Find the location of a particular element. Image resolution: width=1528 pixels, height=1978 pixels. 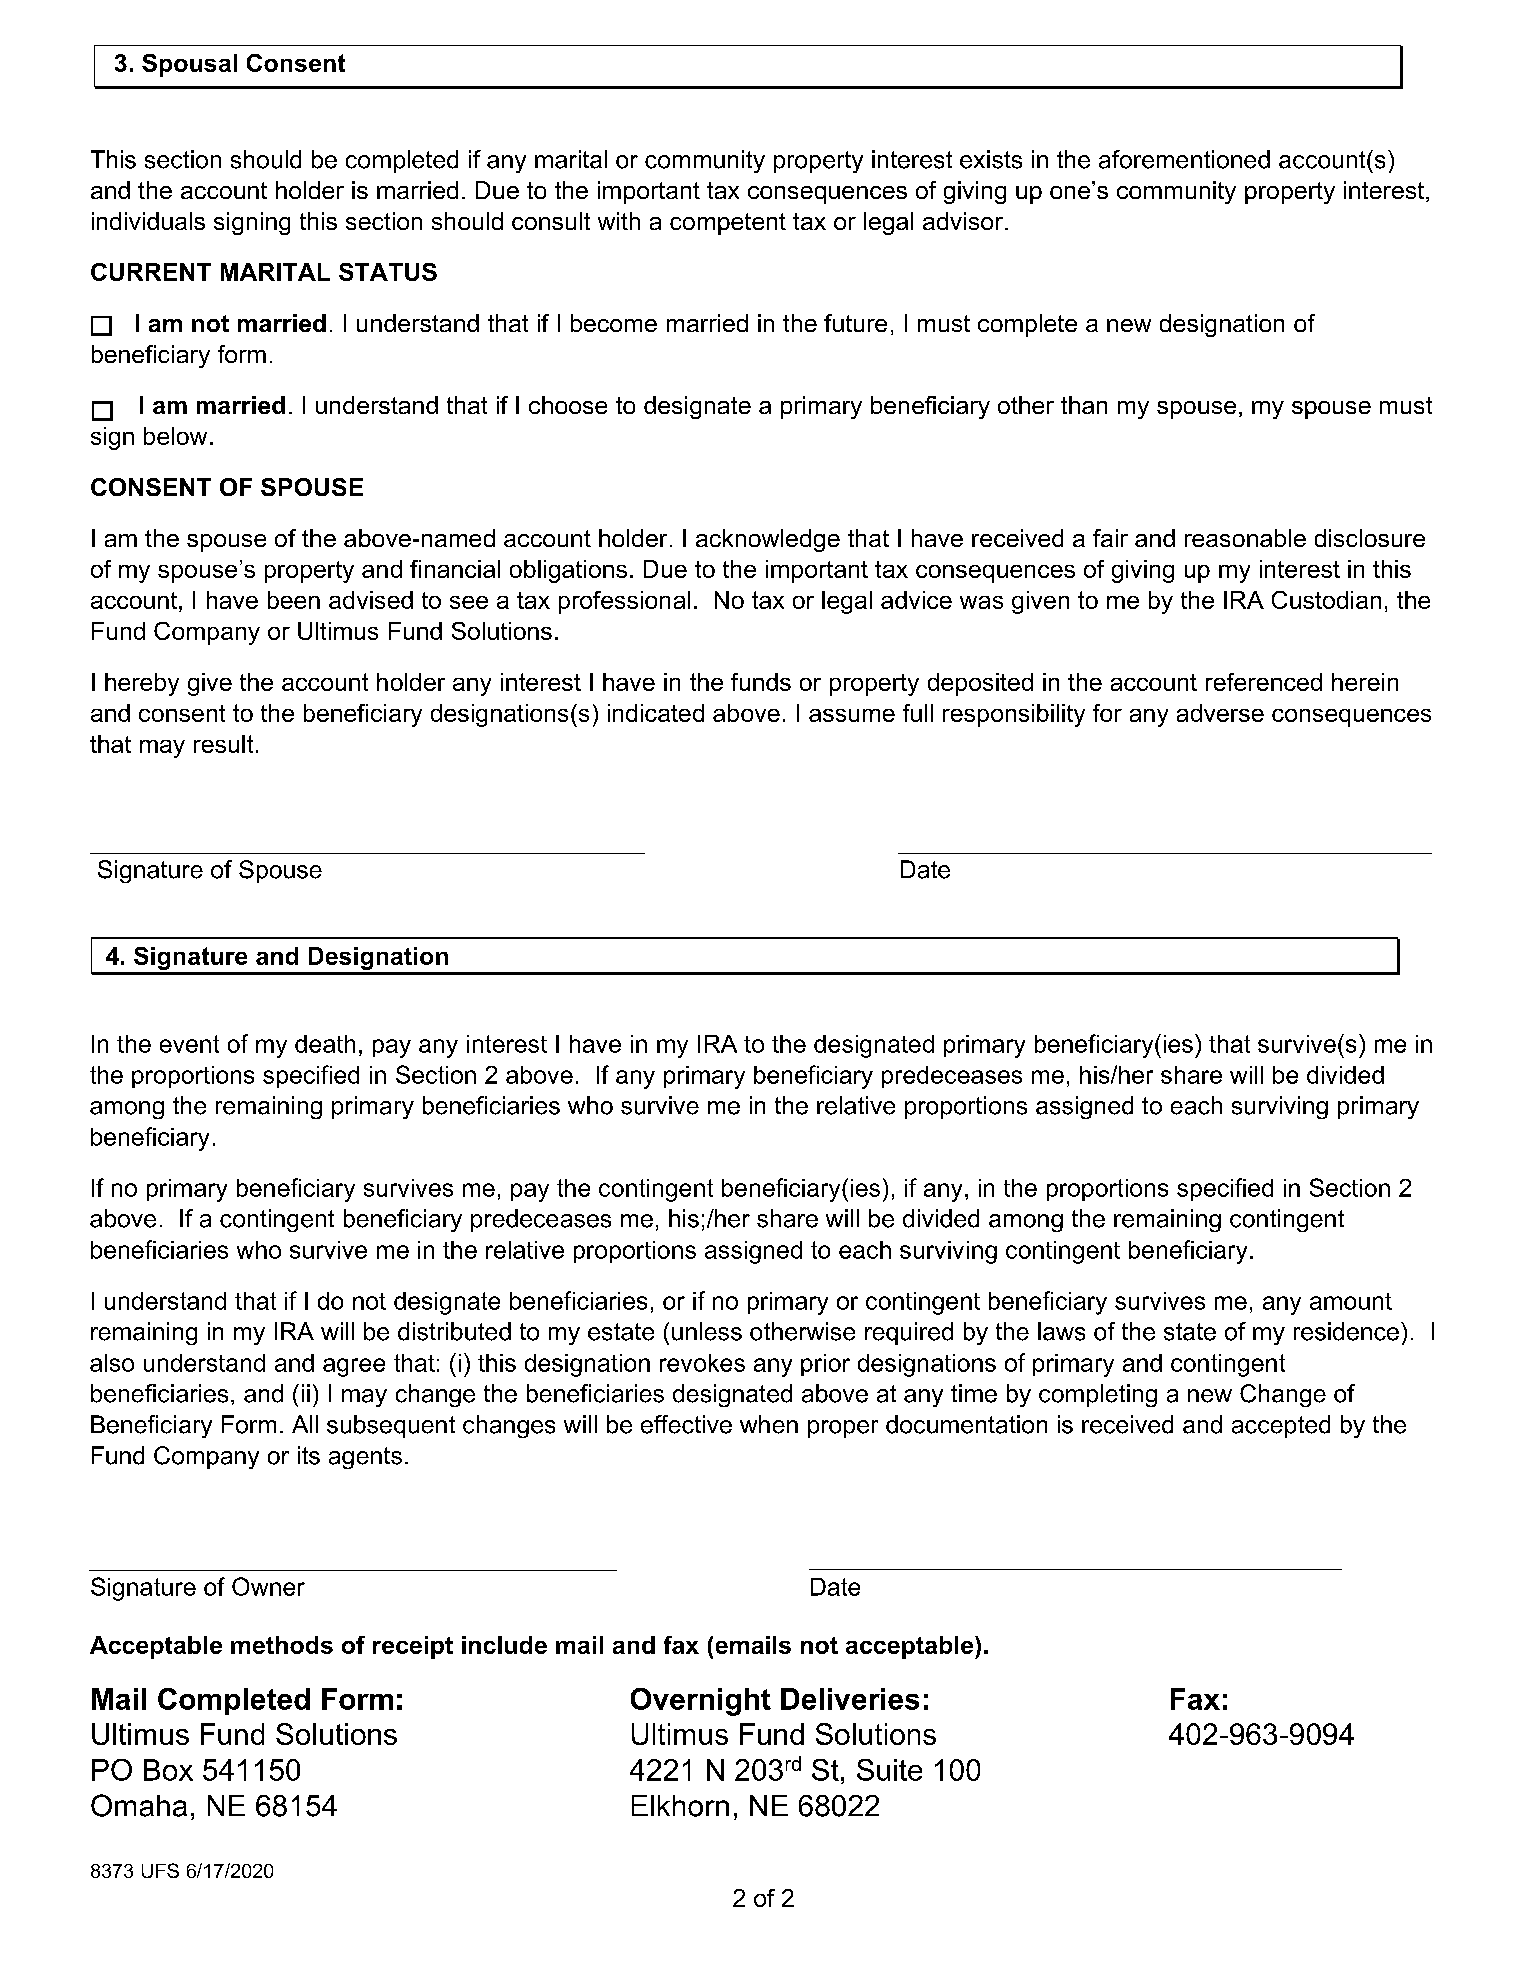

Spousal is located at coordinates (189, 65).
